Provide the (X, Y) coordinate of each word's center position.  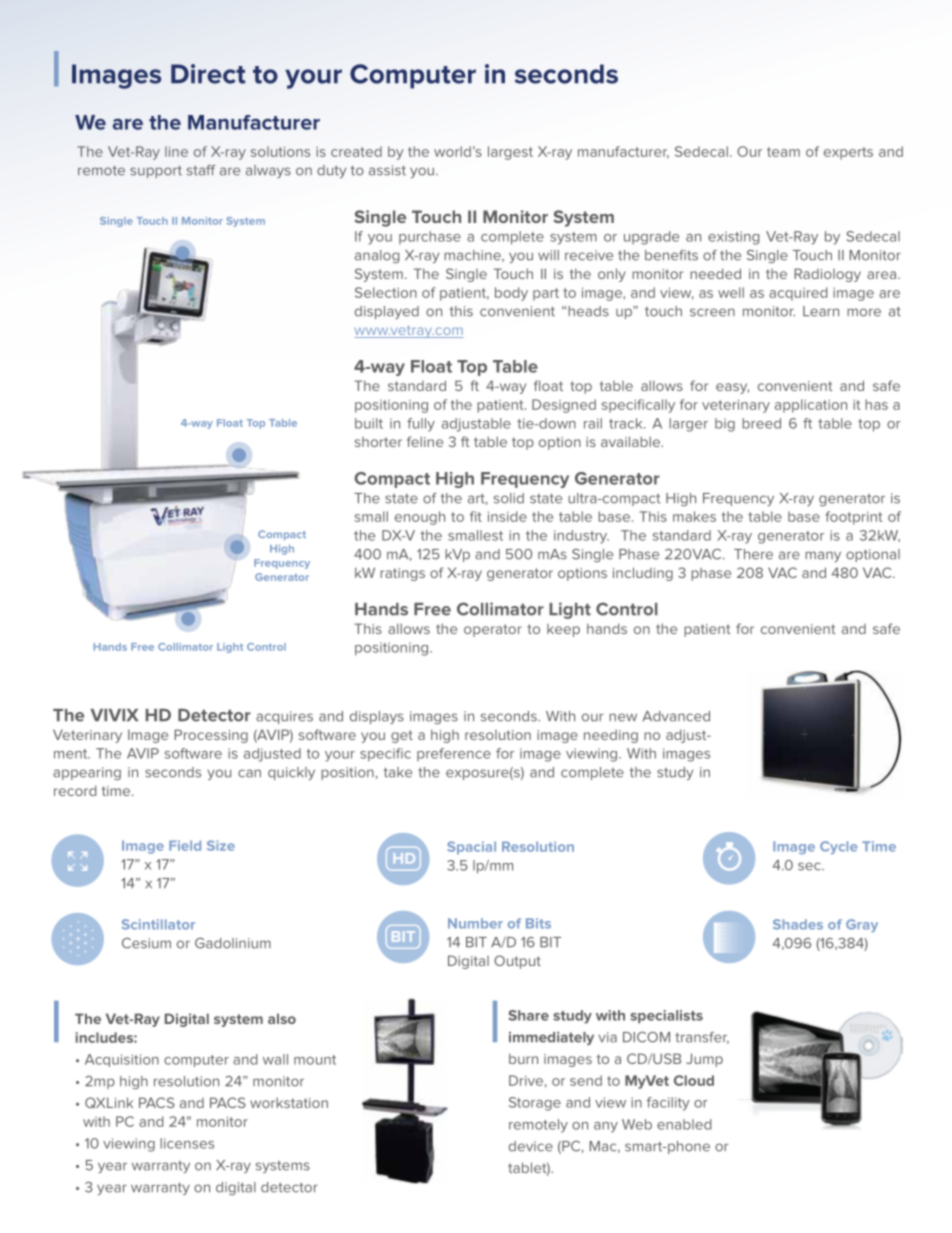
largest (510, 153)
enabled (684, 1124)
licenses (187, 1143)
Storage (535, 1104)
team (783, 152)
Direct (208, 74)
